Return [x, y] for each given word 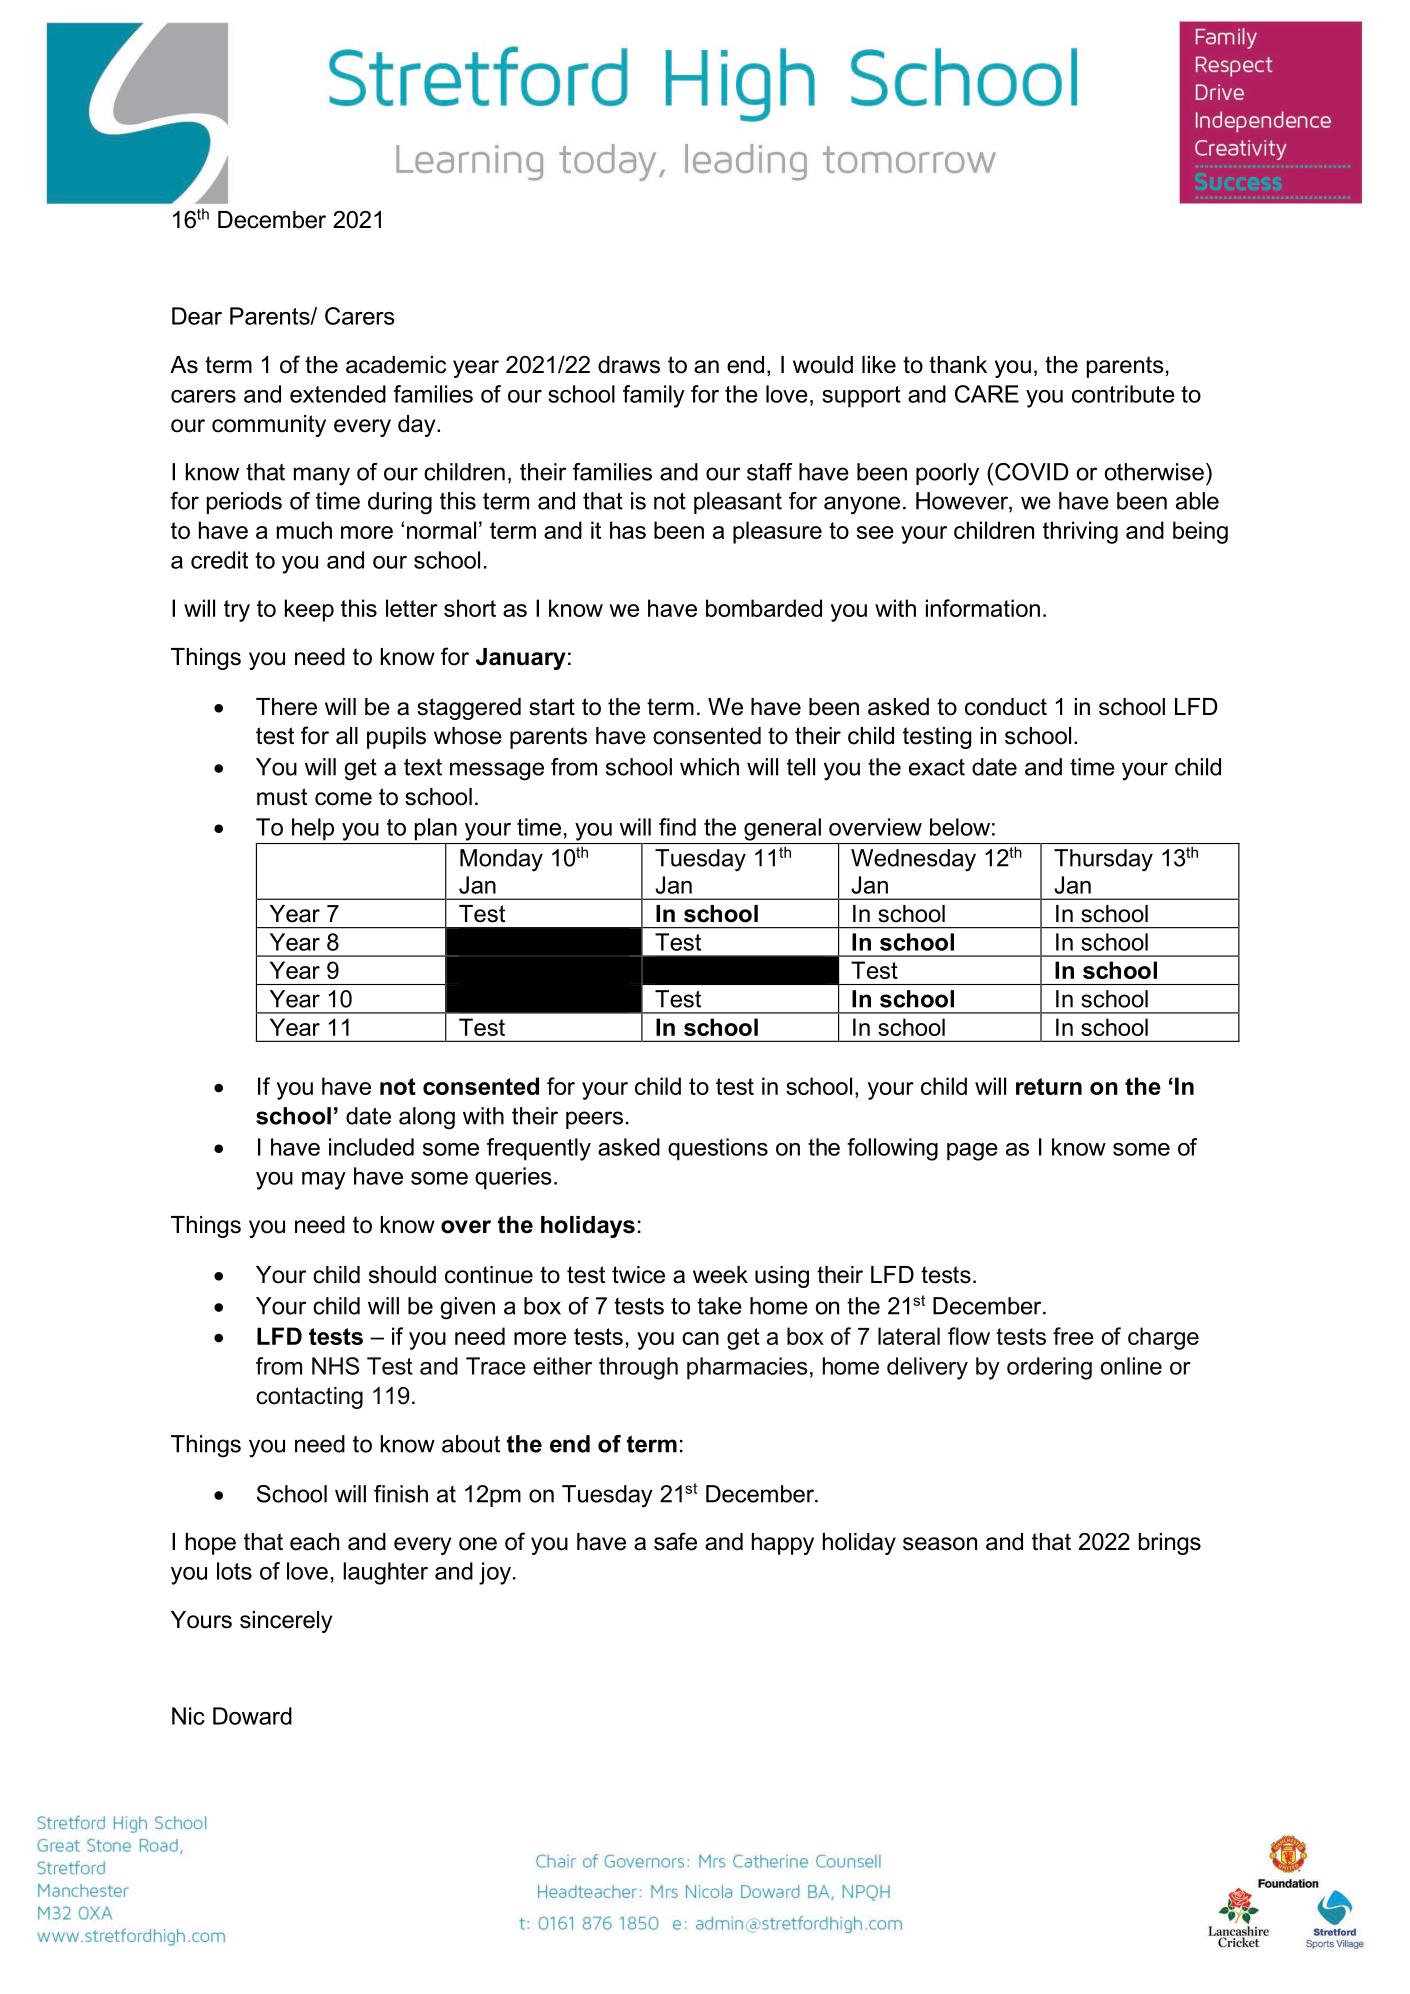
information [983, 608]
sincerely [286, 1622]
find [677, 827]
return [1049, 1086]
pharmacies [747, 1368]
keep [309, 610]
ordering [1049, 1368]
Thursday [1103, 860]
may [324, 1181]
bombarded [764, 608]
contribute [1123, 394]
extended [338, 394]
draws [629, 365]
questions [718, 1149]
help [313, 829]
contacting [309, 1398]
